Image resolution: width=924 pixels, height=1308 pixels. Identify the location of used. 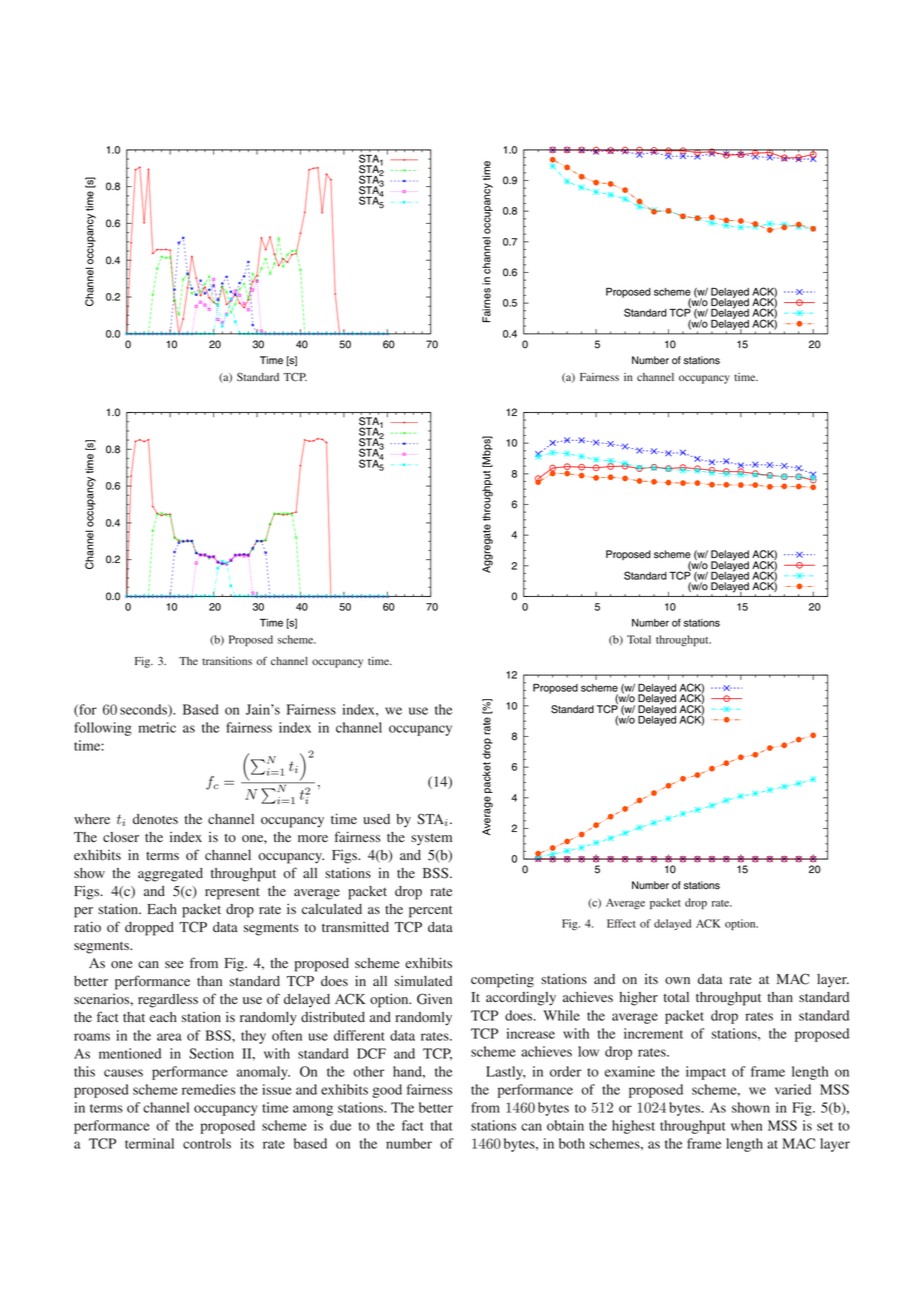
(376, 819).
